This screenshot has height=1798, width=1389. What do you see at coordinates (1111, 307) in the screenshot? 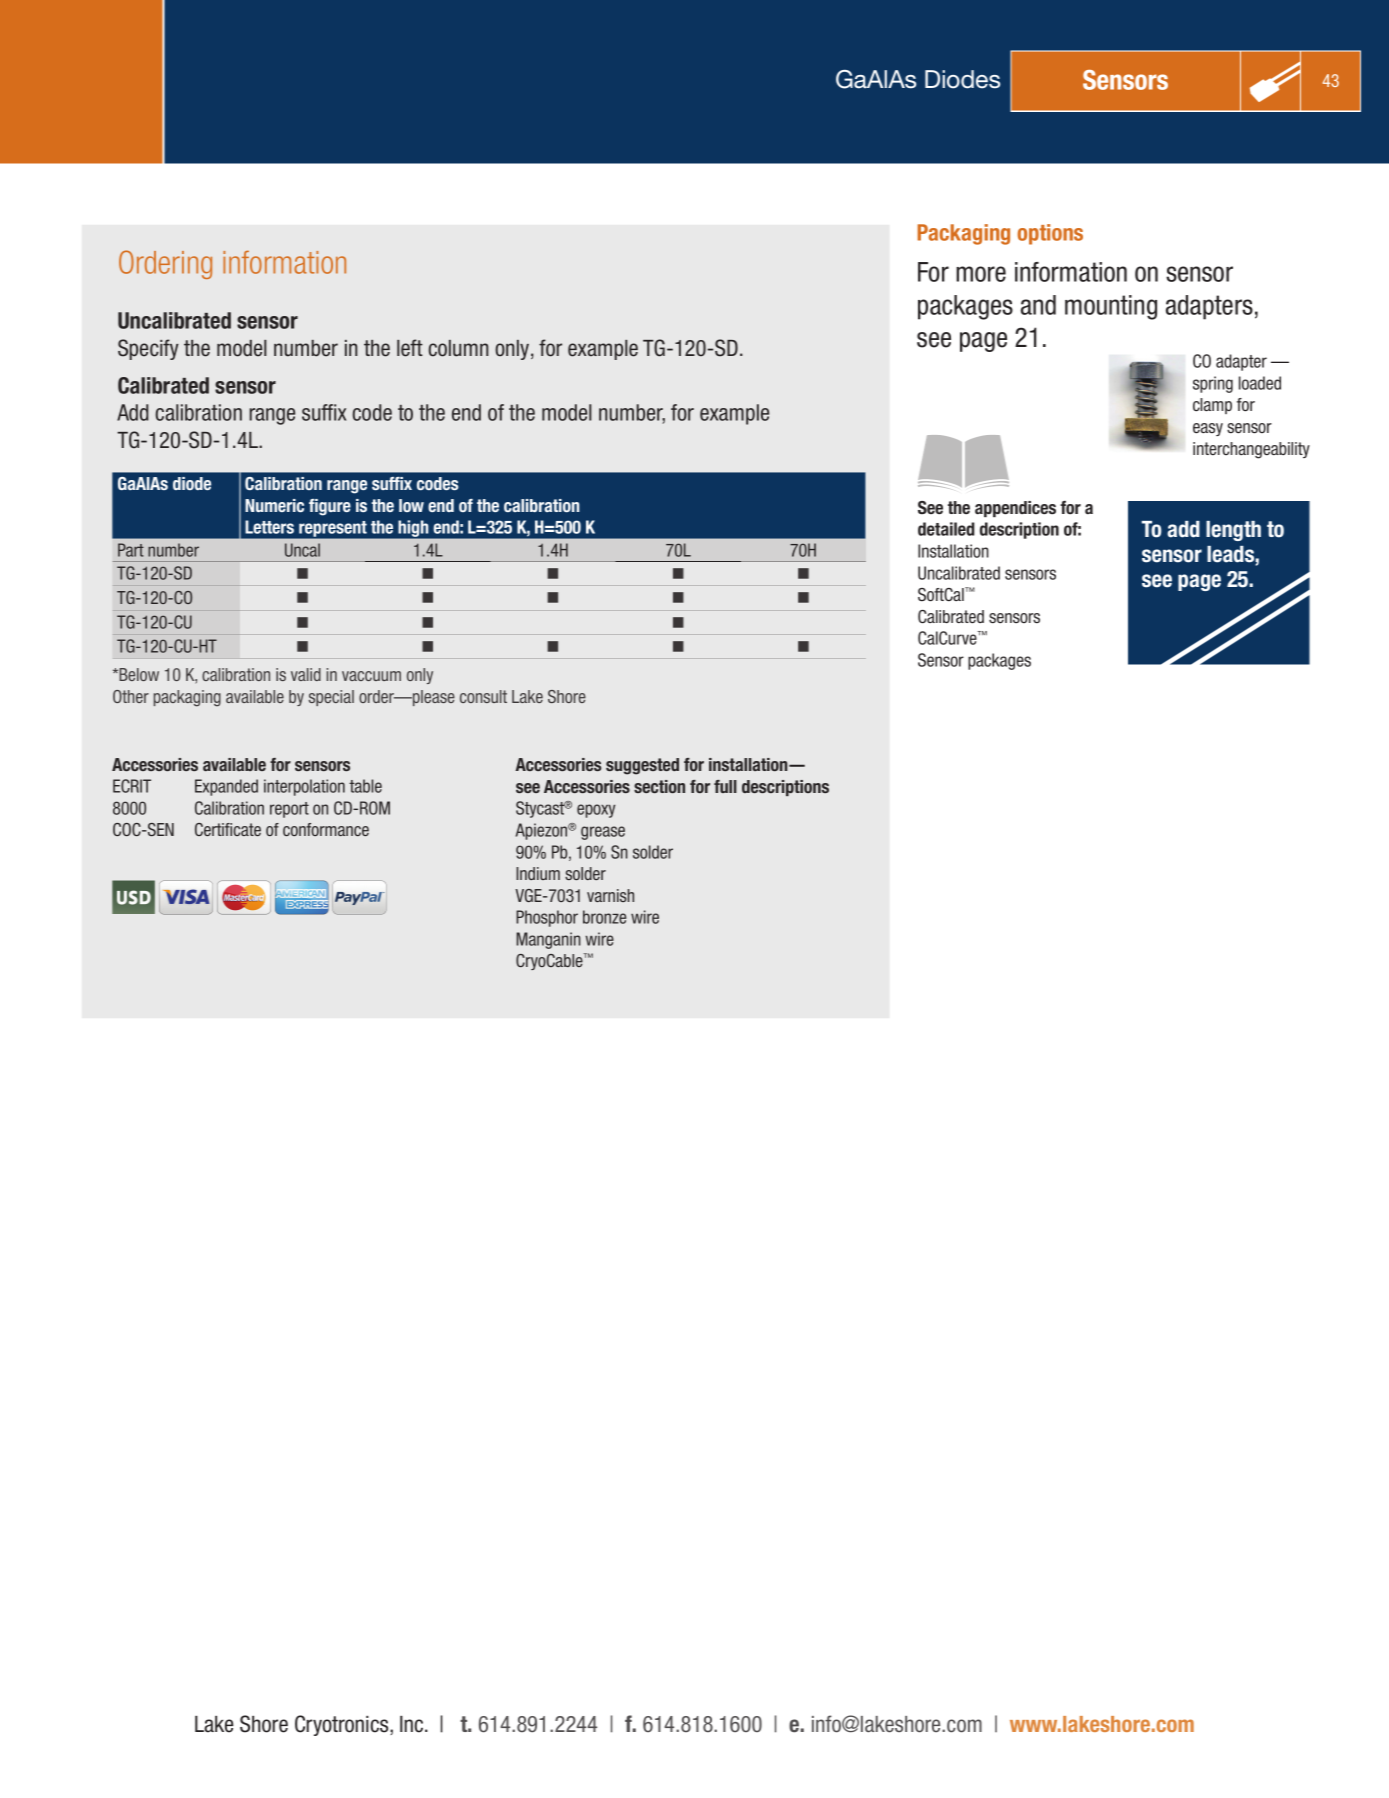
I see `mounting` at bounding box center [1111, 307].
